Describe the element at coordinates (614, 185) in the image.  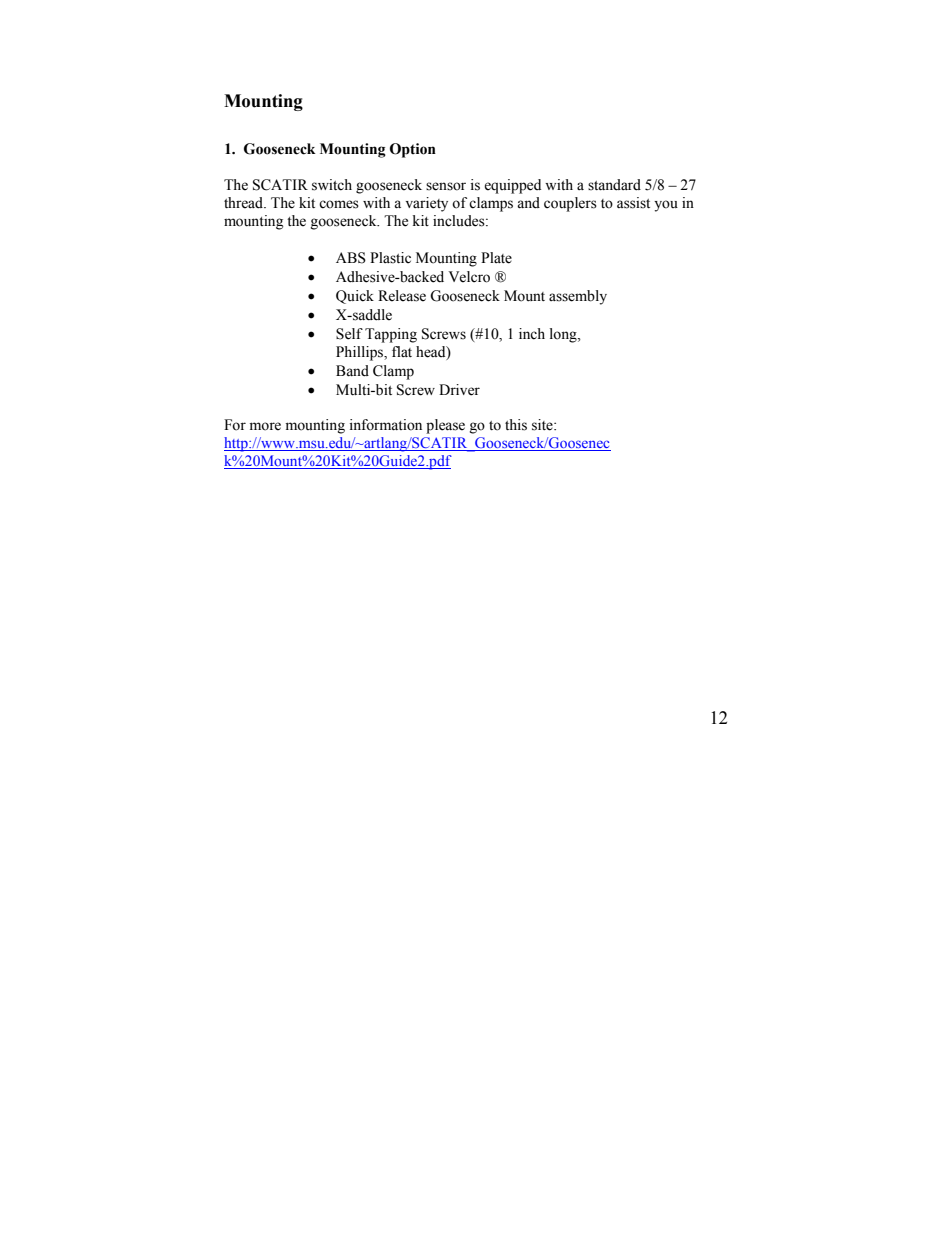
I see `standard` at that location.
